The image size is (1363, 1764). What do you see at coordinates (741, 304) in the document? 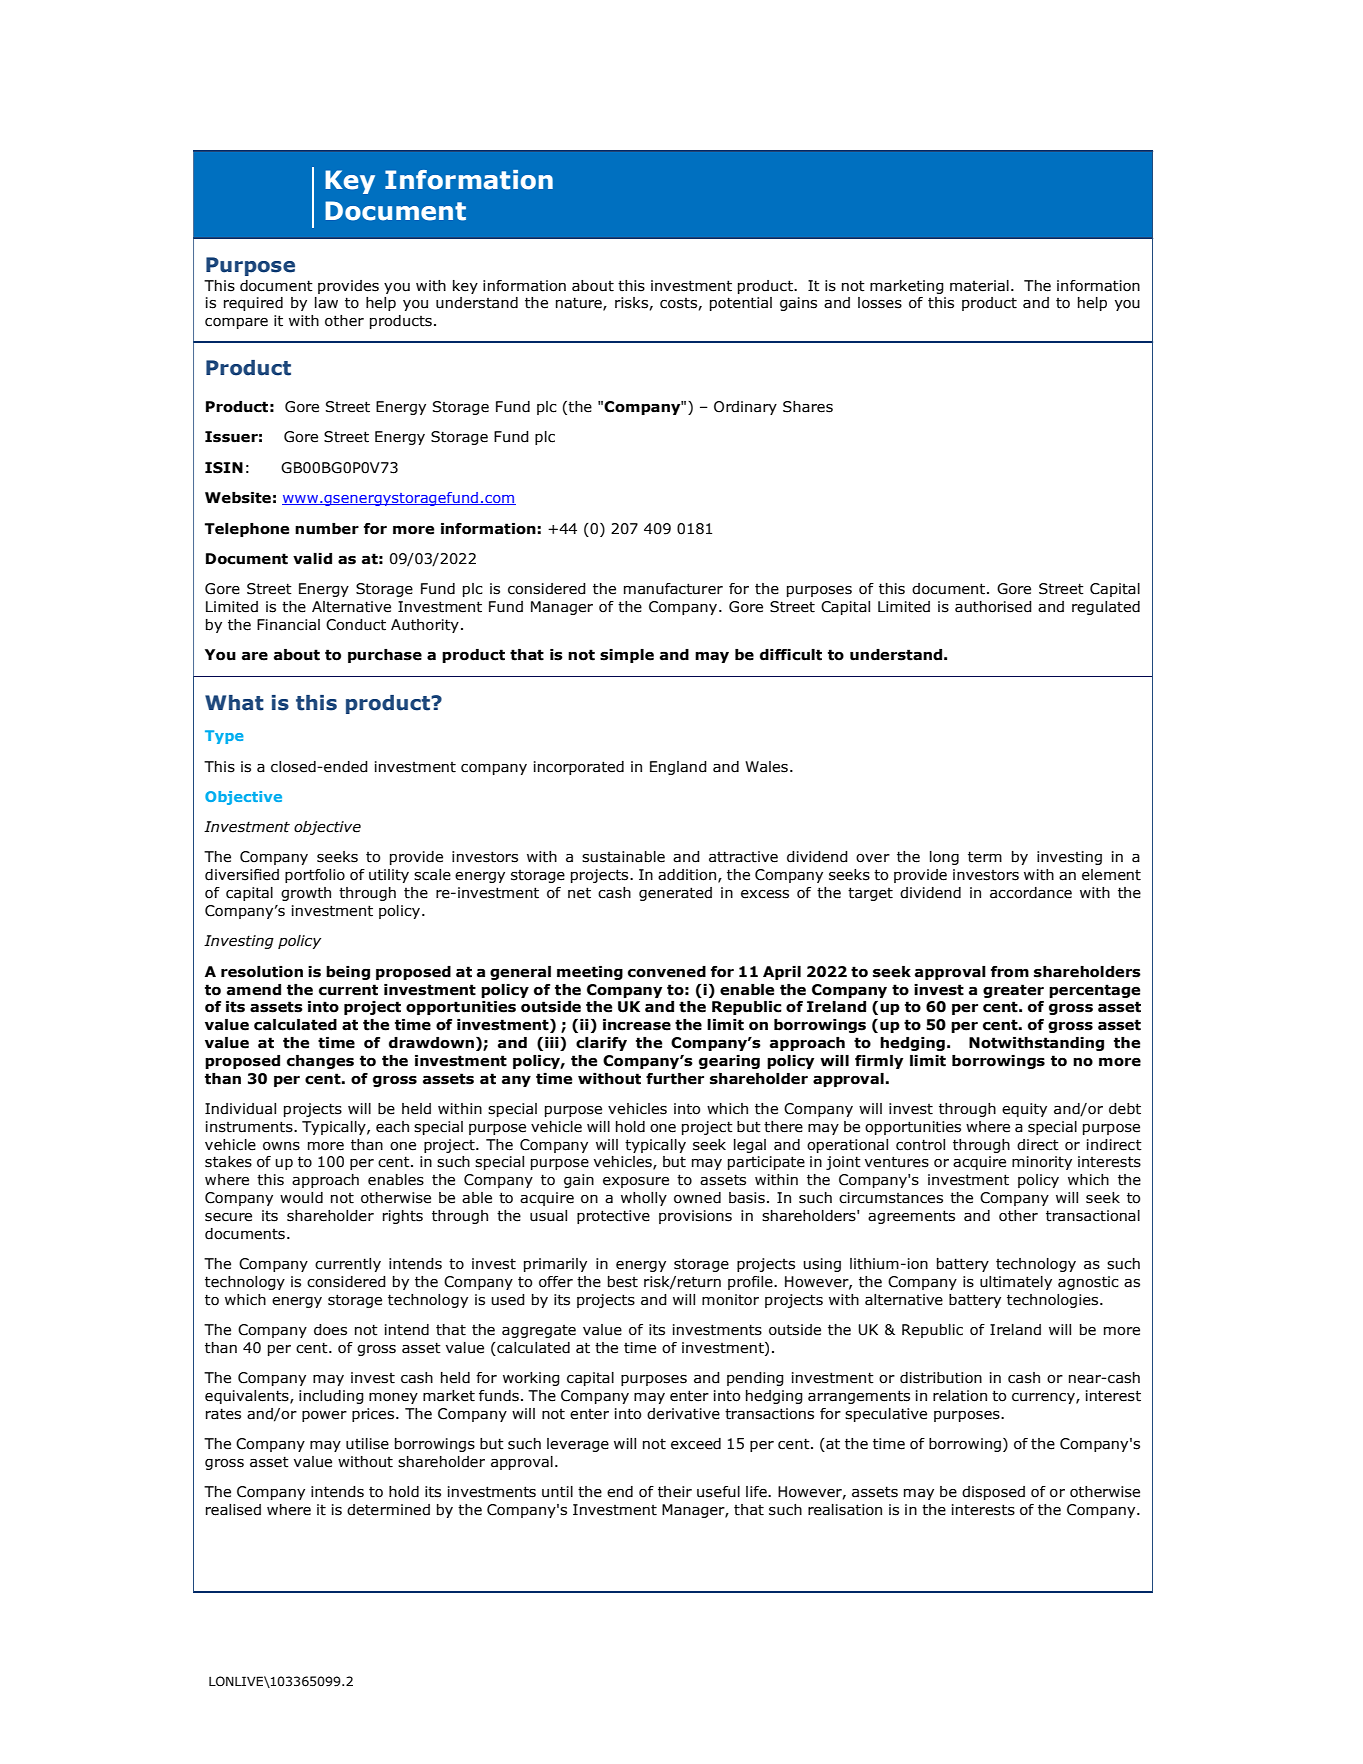
I see `potential` at bounding box center [741, 304].
